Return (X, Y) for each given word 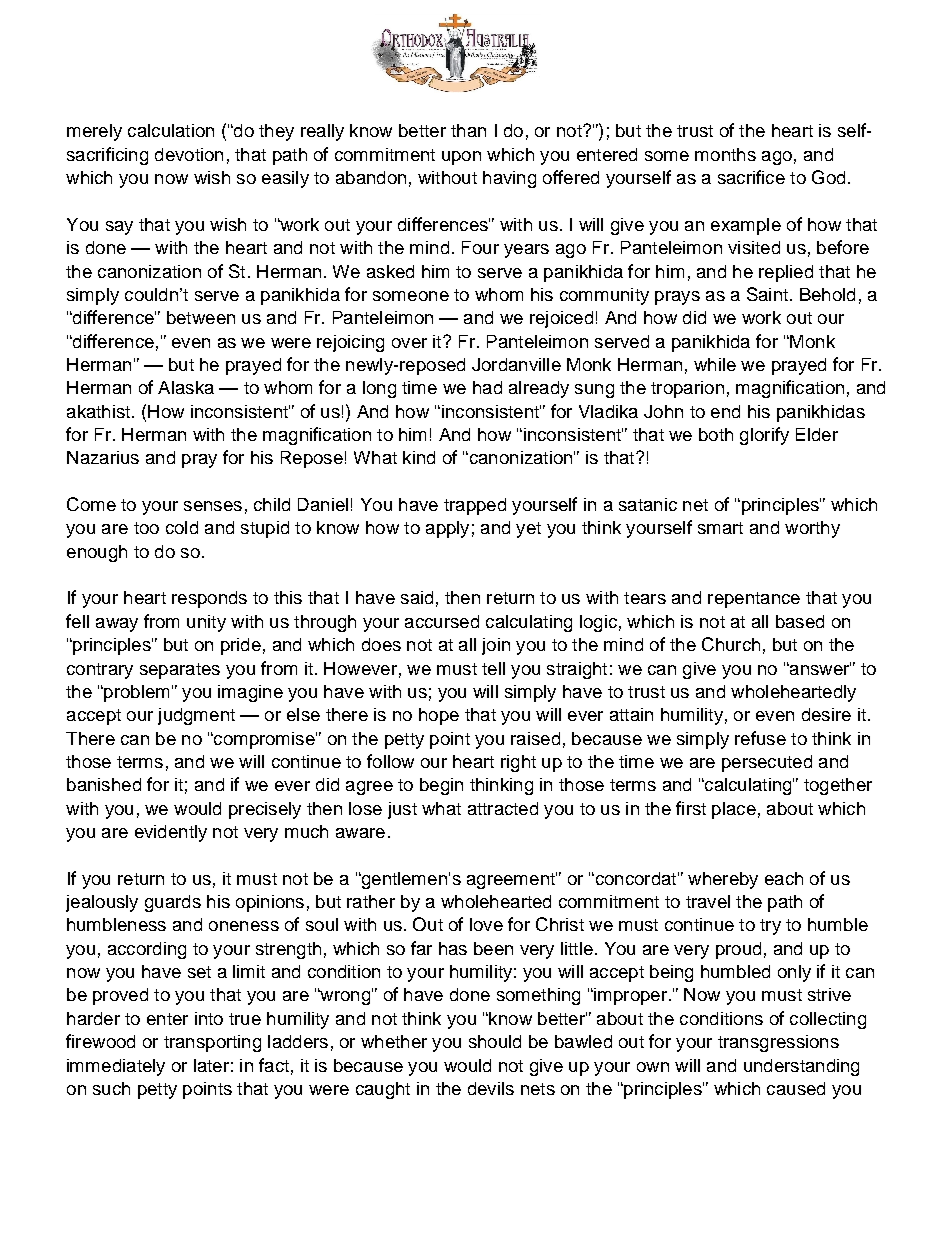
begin (441, 786)
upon (461, 158)
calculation (171, 130)
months (725, 154)
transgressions (778, 1043)
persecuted (767, 763)
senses (213, 506)
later (211, 1065)
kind (419, 457)
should (495, 1041)
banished (104, 784)
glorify (764, 436)
